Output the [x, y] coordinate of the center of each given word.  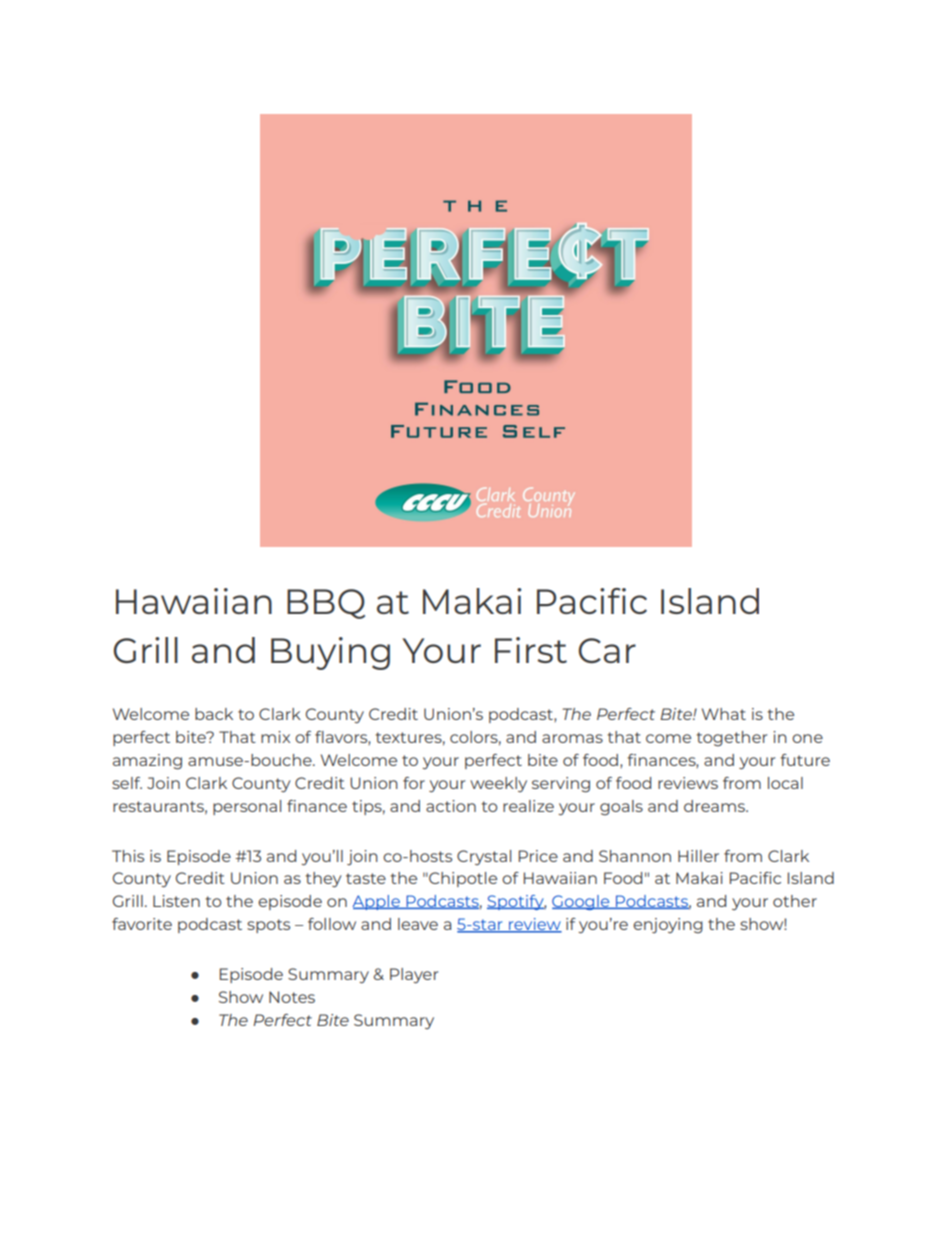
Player [414, 975]
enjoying [668, 925]
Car [607, 650]
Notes [292, 997]
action [451, 806]
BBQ [326, 604]
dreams [715, 806]
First [531, 650]
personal [247, 807]
